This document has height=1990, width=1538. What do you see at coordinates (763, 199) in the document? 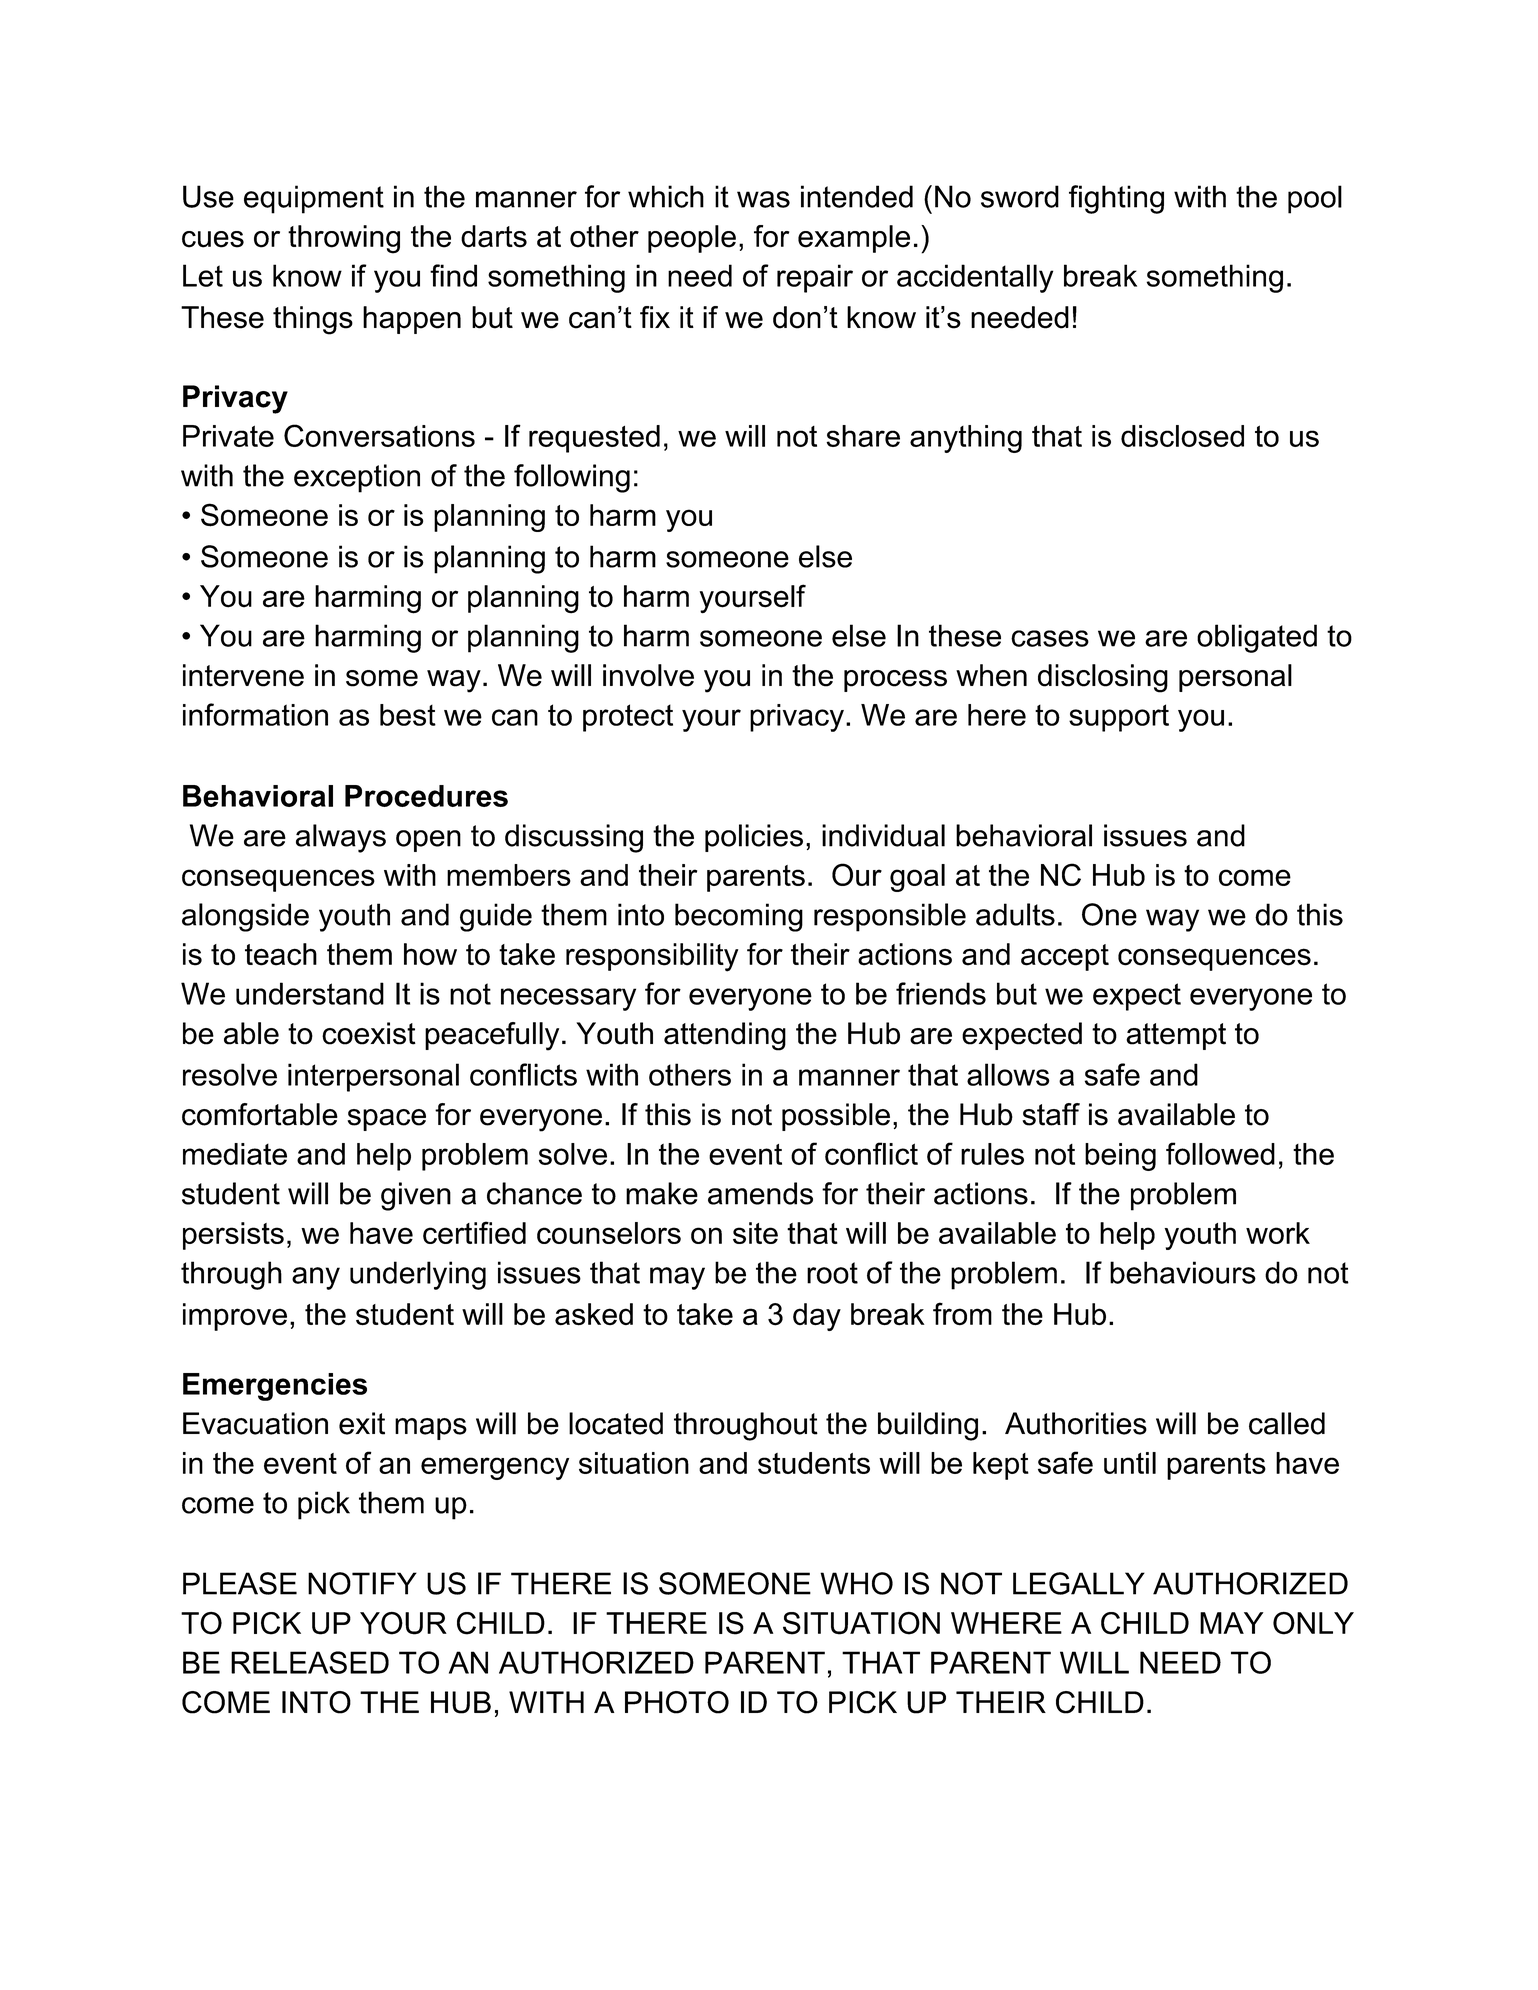
I see `was` at bounding box center [763, 199].
